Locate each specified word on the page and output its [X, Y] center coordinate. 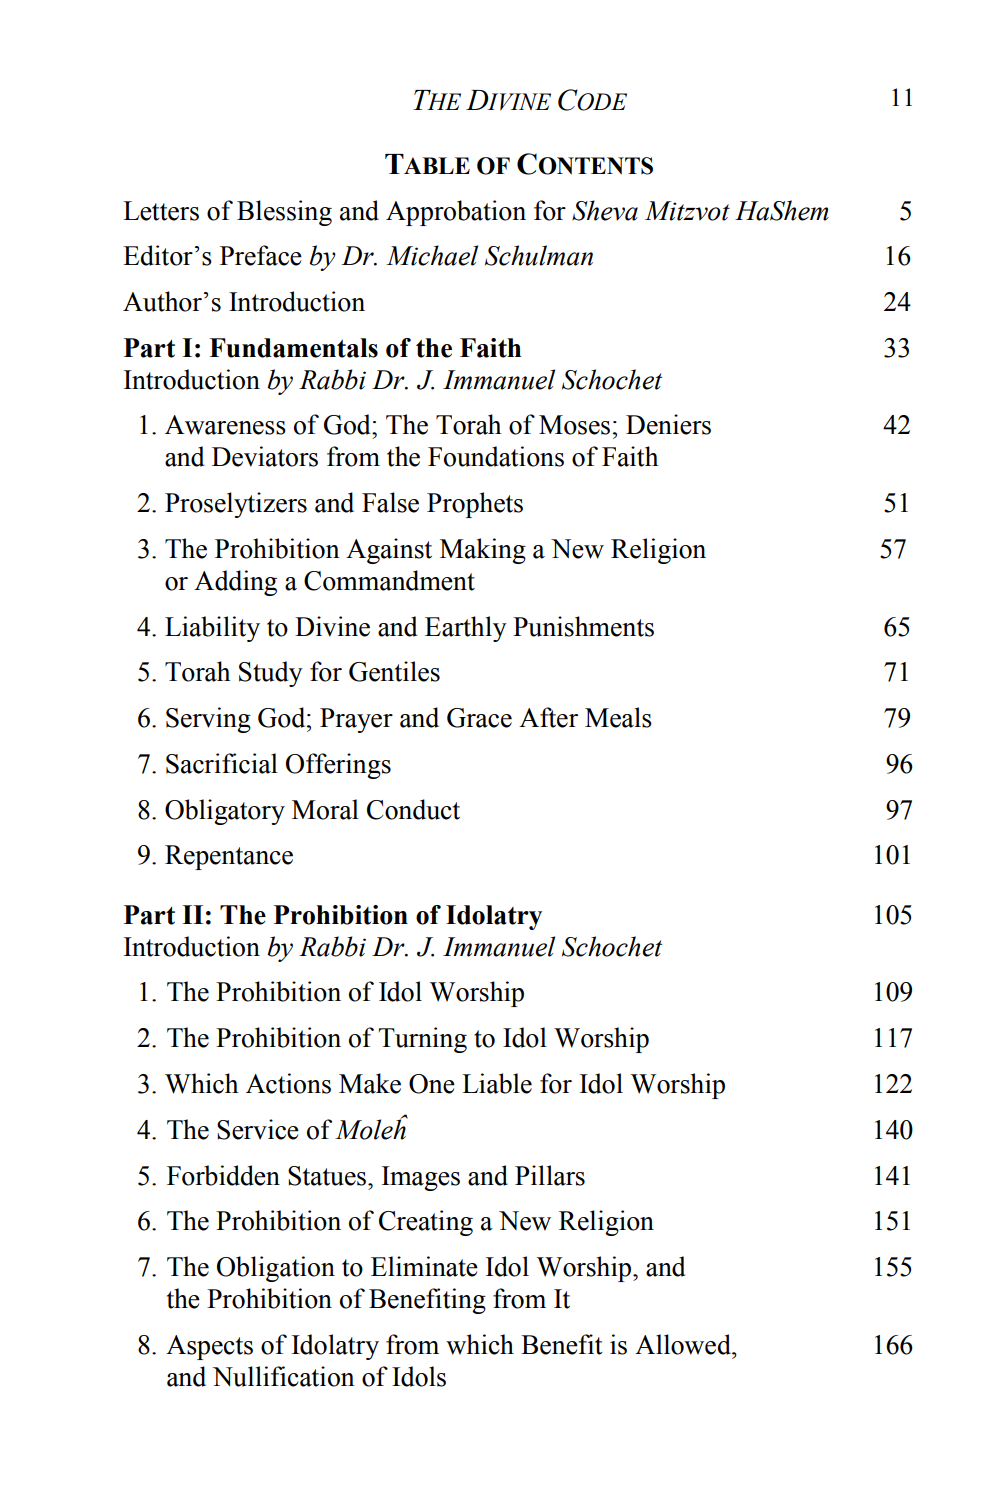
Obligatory [225, 812]
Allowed [684, 1344]
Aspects [209, 1347]
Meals [618, 717]
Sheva [605, 210]
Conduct [413, 809]
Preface [261, 255]
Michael [432, 255]
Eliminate [424, 1266]
